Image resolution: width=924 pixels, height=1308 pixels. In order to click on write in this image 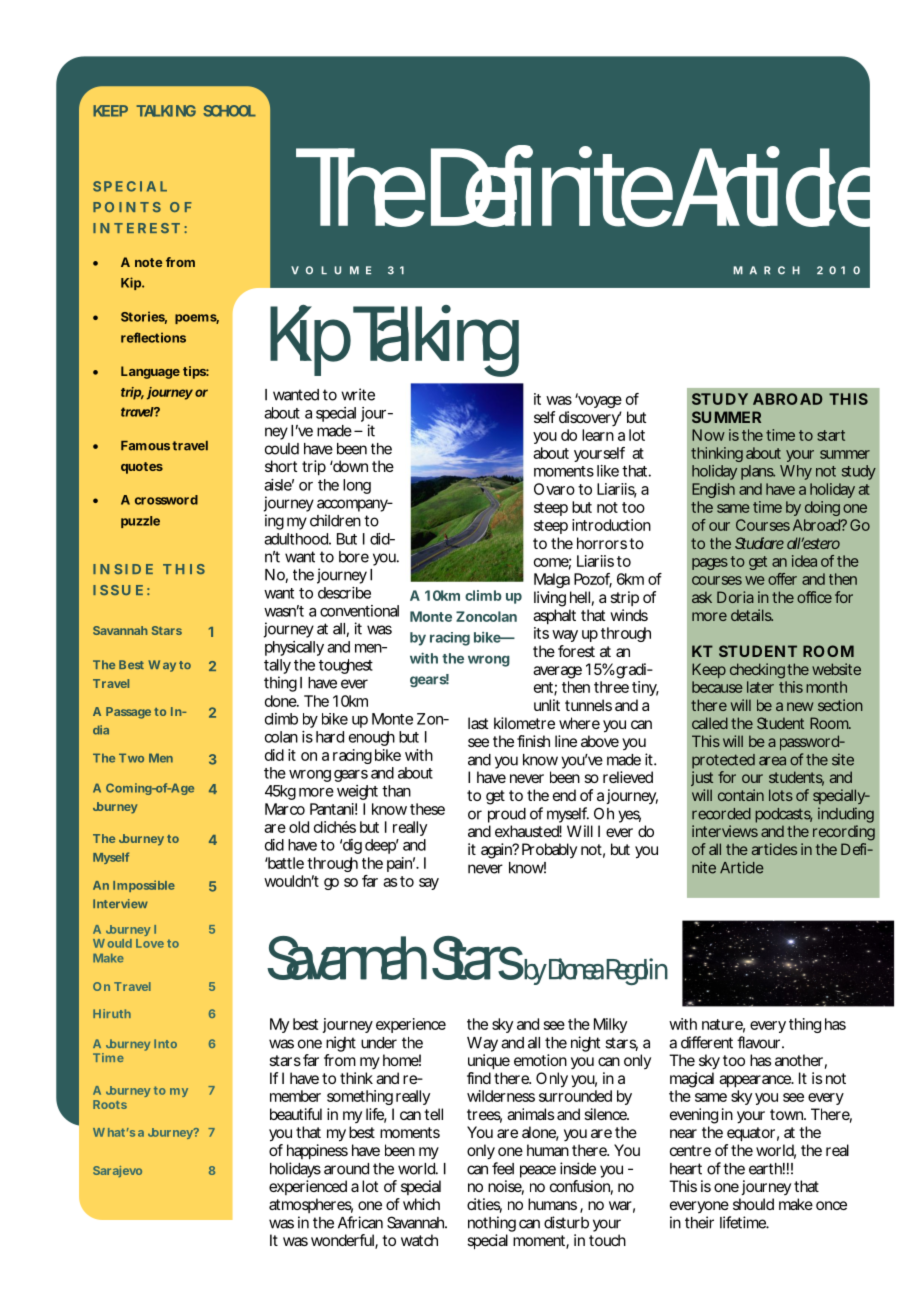, I will do `click(358, 394)`.
